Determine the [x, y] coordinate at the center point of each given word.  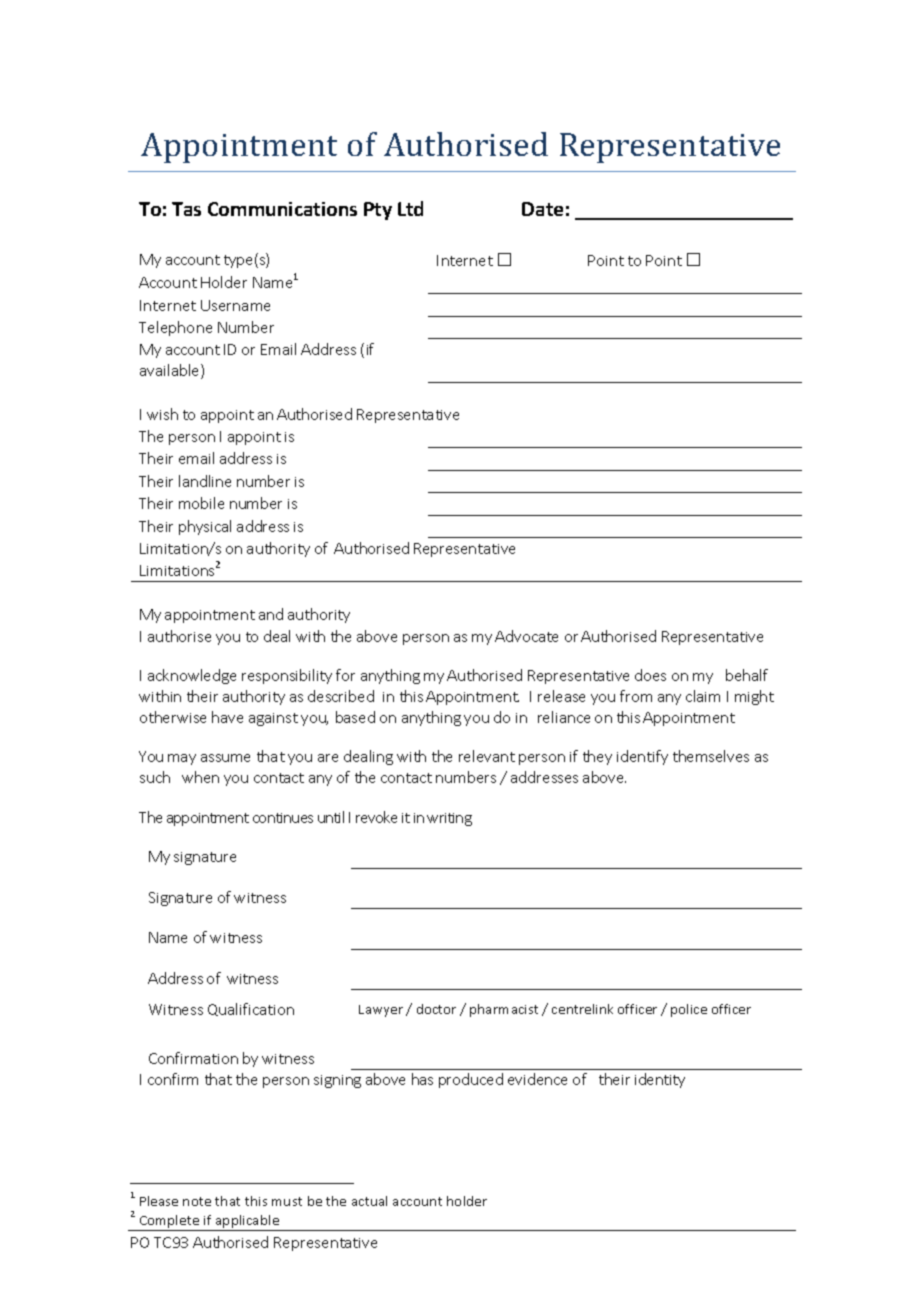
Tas [186, 209]
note [197, 1201]
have [227, 717]
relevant [487, 756]
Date [542, 209]
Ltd [410, 208]
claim [703, 696]
